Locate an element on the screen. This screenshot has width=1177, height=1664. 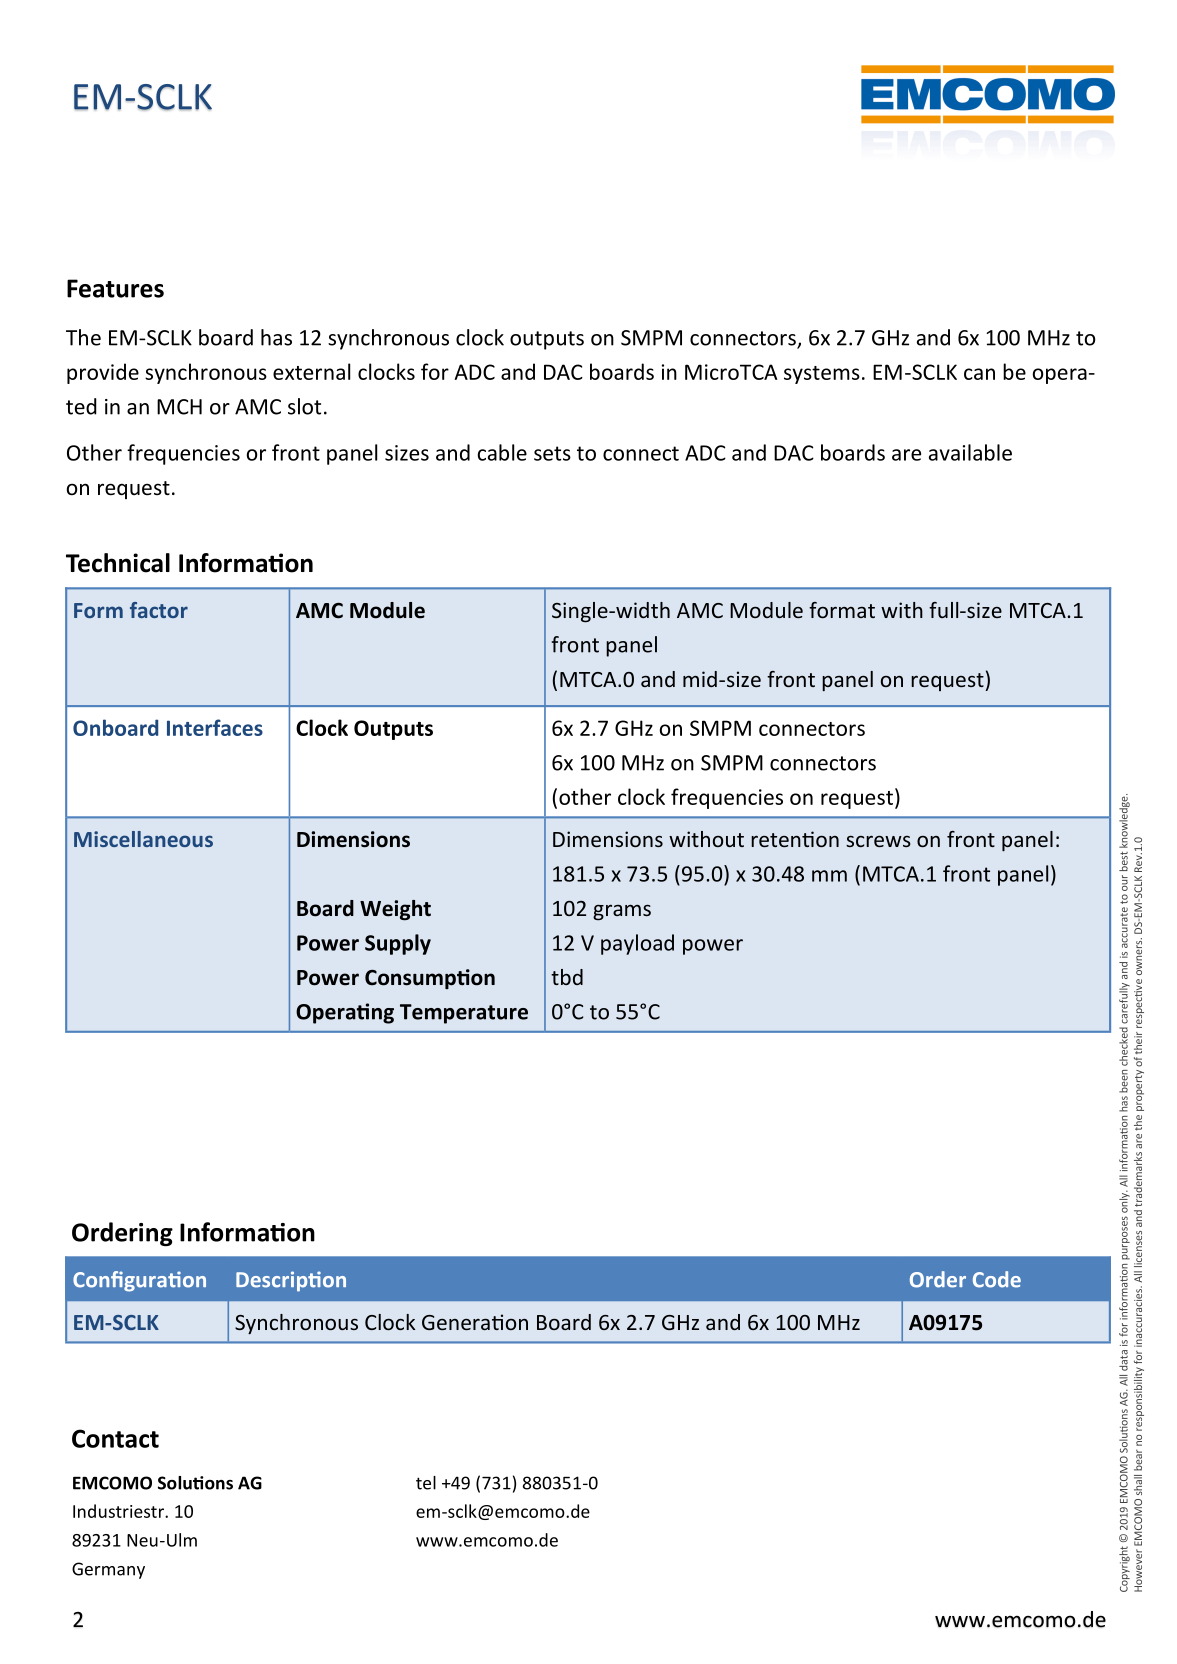
Germany is located at coordinates (108, 1570).
